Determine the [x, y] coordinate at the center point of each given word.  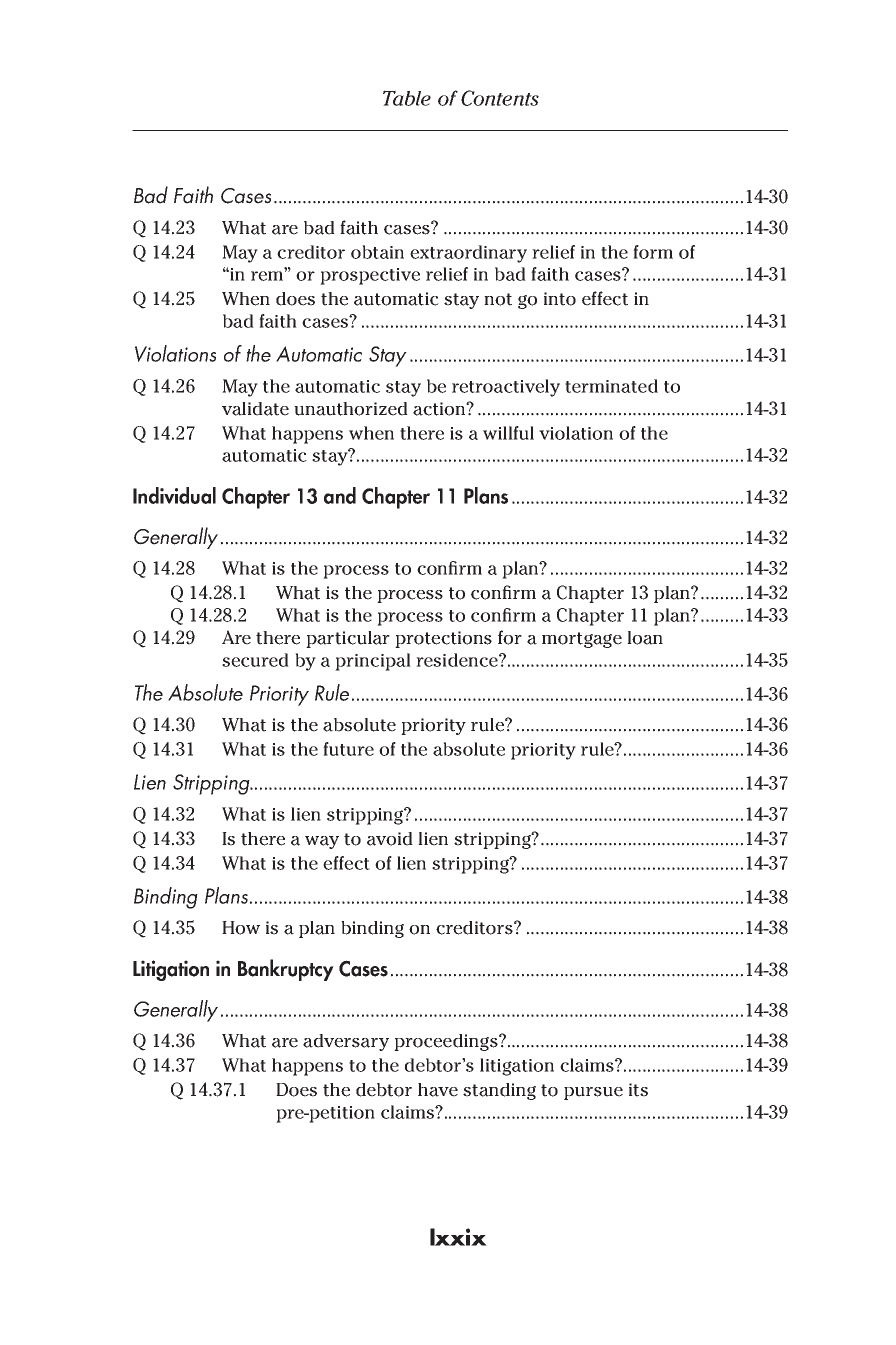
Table [407, 98]
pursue [593, 1093]
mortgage [582, 640]
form [653, 252]
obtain [377, 252]
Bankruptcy [286, 970]
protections [443, 639]
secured [255, 660]
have [438, 1090]
